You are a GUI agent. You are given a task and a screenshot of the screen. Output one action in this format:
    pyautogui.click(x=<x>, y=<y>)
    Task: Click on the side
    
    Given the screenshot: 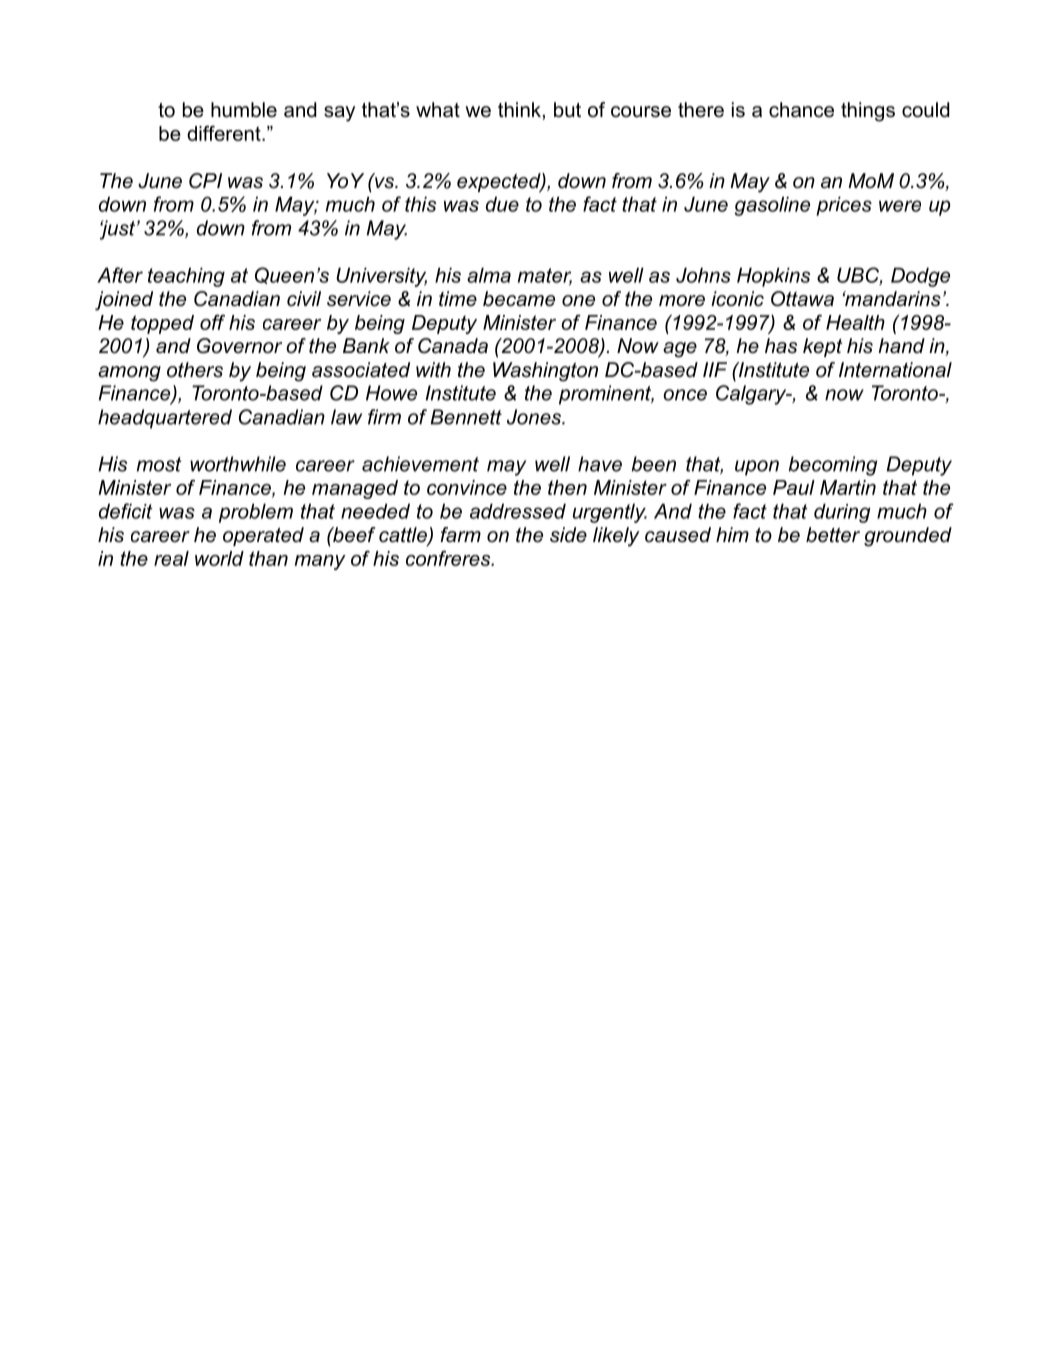 What is the action you would take?
    pyautogui.click(x=568, y=535)
